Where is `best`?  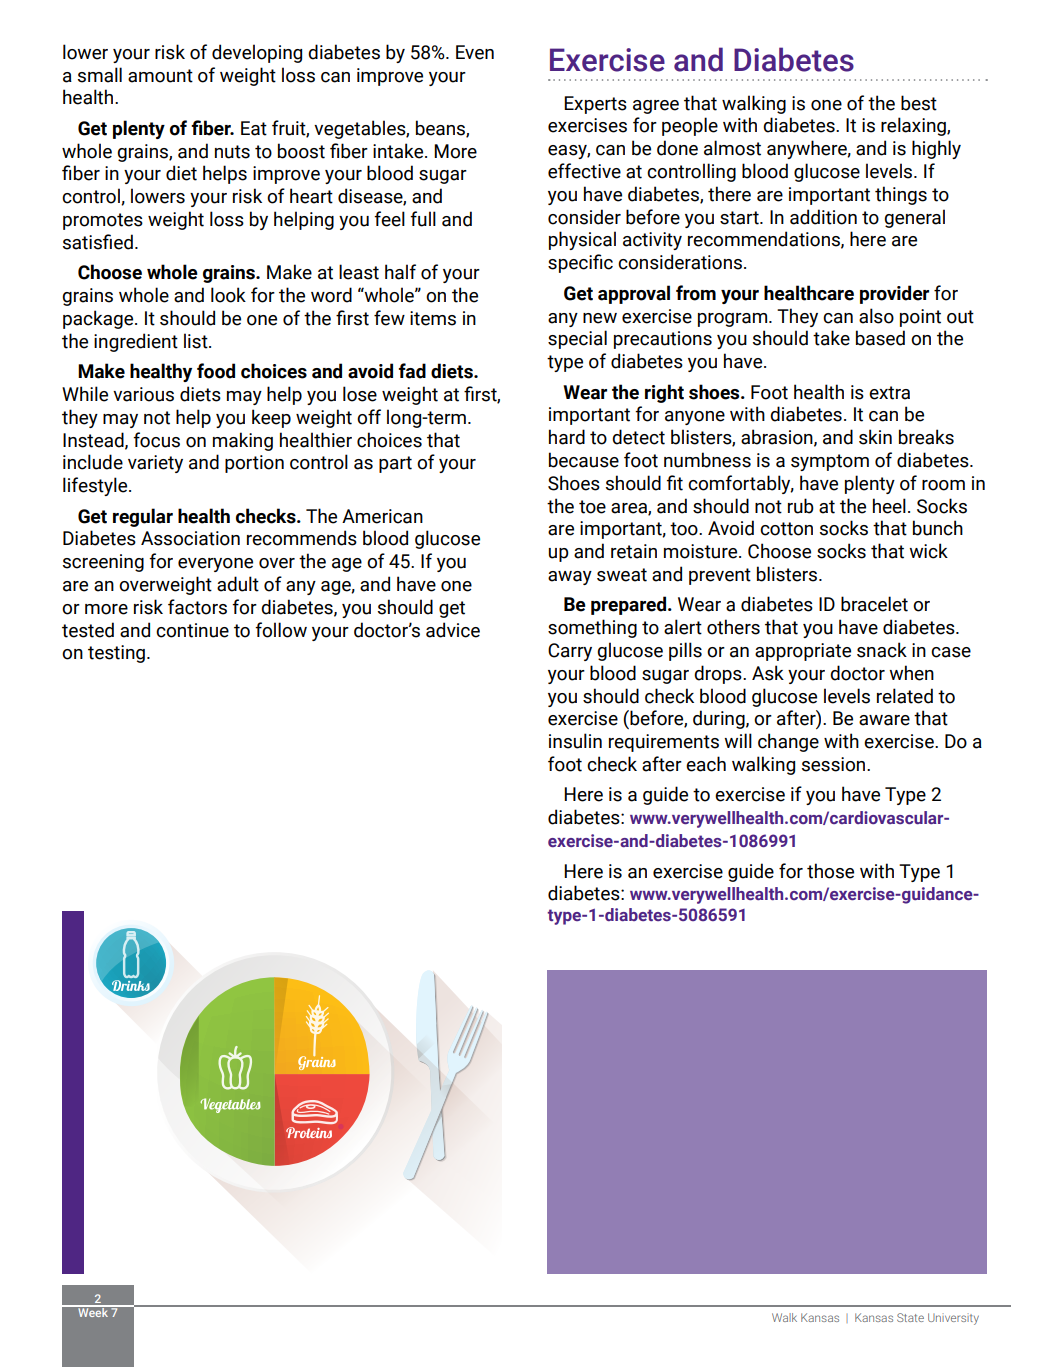
best is located at coordinates (919, 103).
